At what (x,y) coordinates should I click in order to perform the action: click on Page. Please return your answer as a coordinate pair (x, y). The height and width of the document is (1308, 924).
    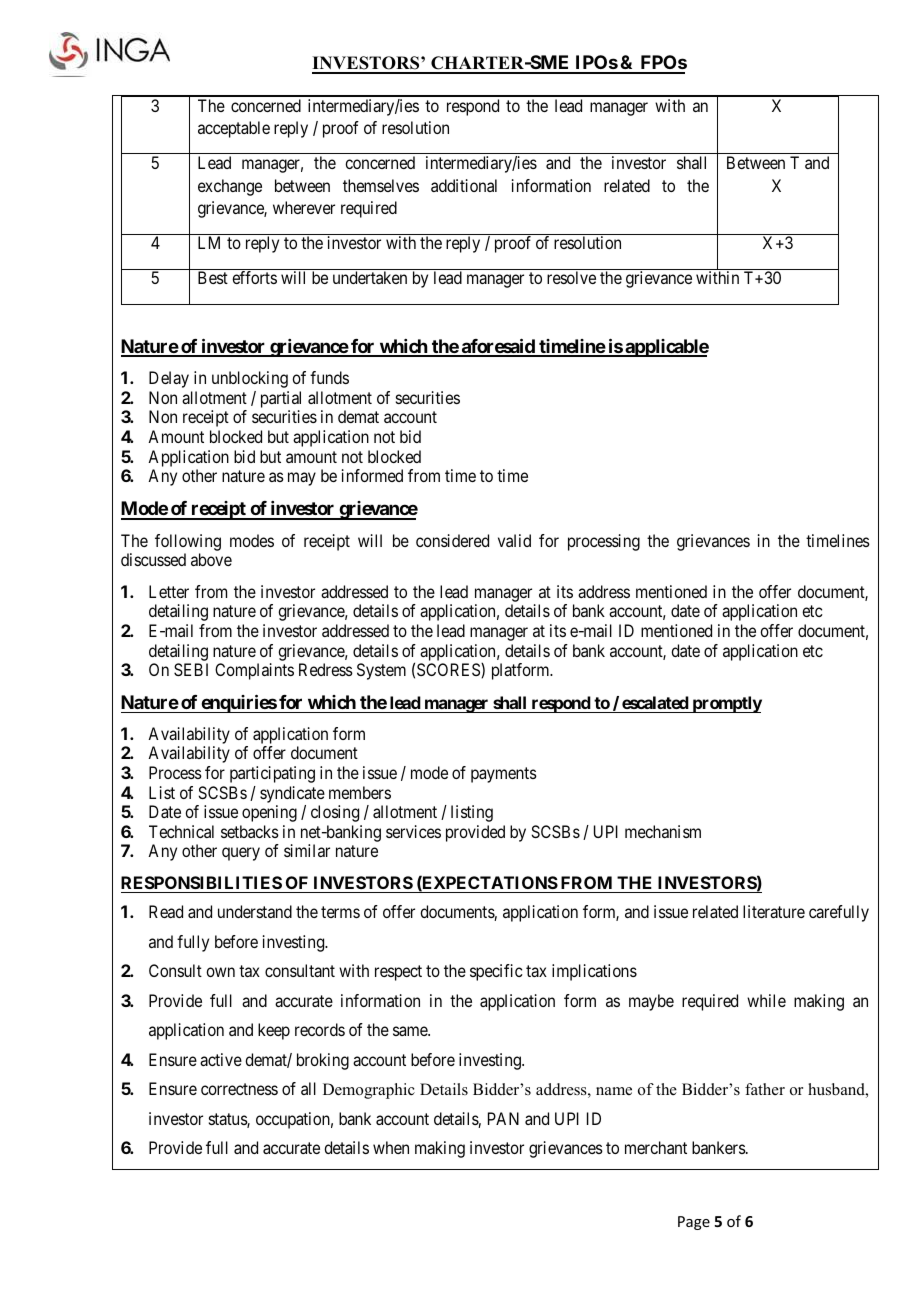
    Looking at the image, I should click on (694, 1223).
